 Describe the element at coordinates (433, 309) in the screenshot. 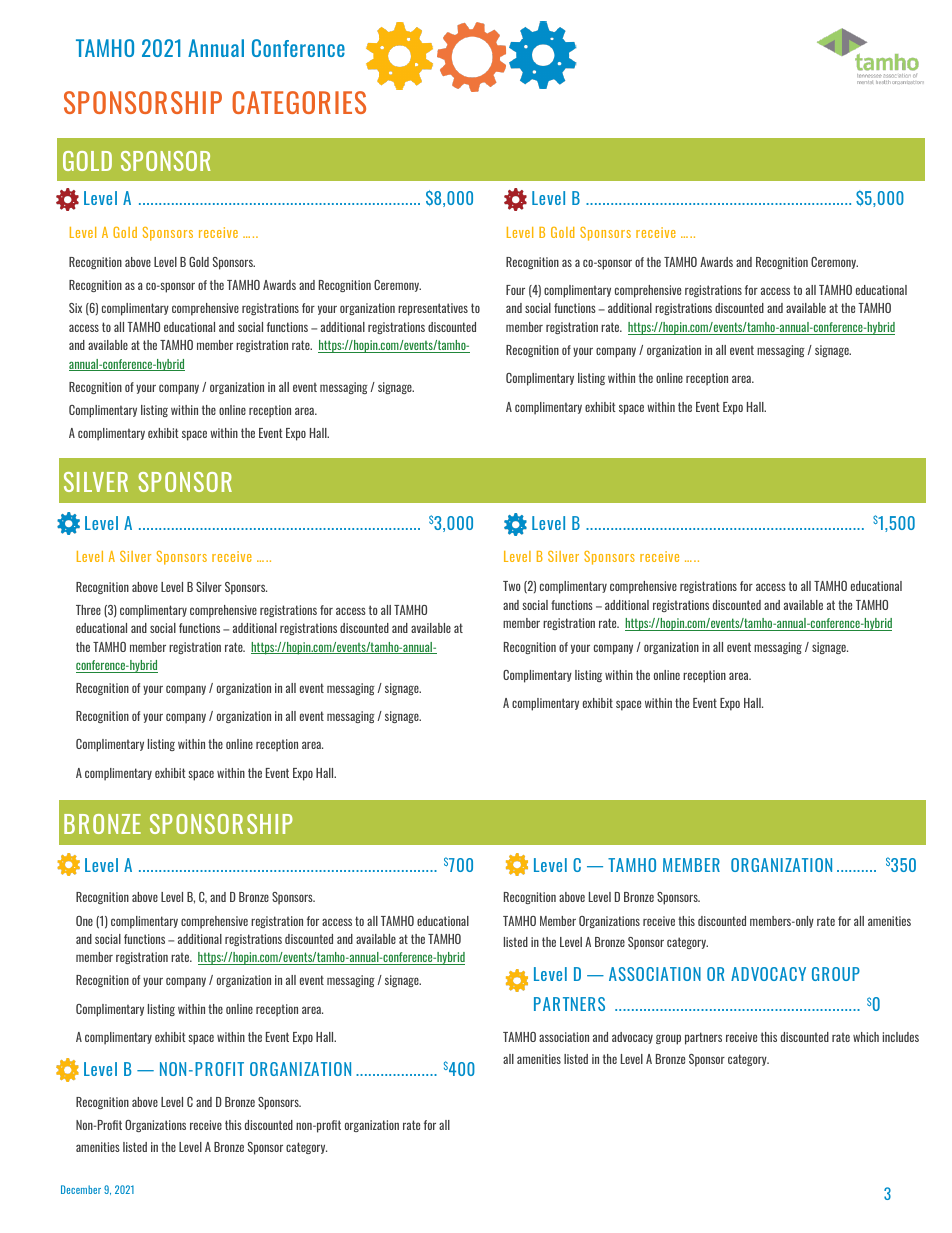

I see `representatives` at that location.
